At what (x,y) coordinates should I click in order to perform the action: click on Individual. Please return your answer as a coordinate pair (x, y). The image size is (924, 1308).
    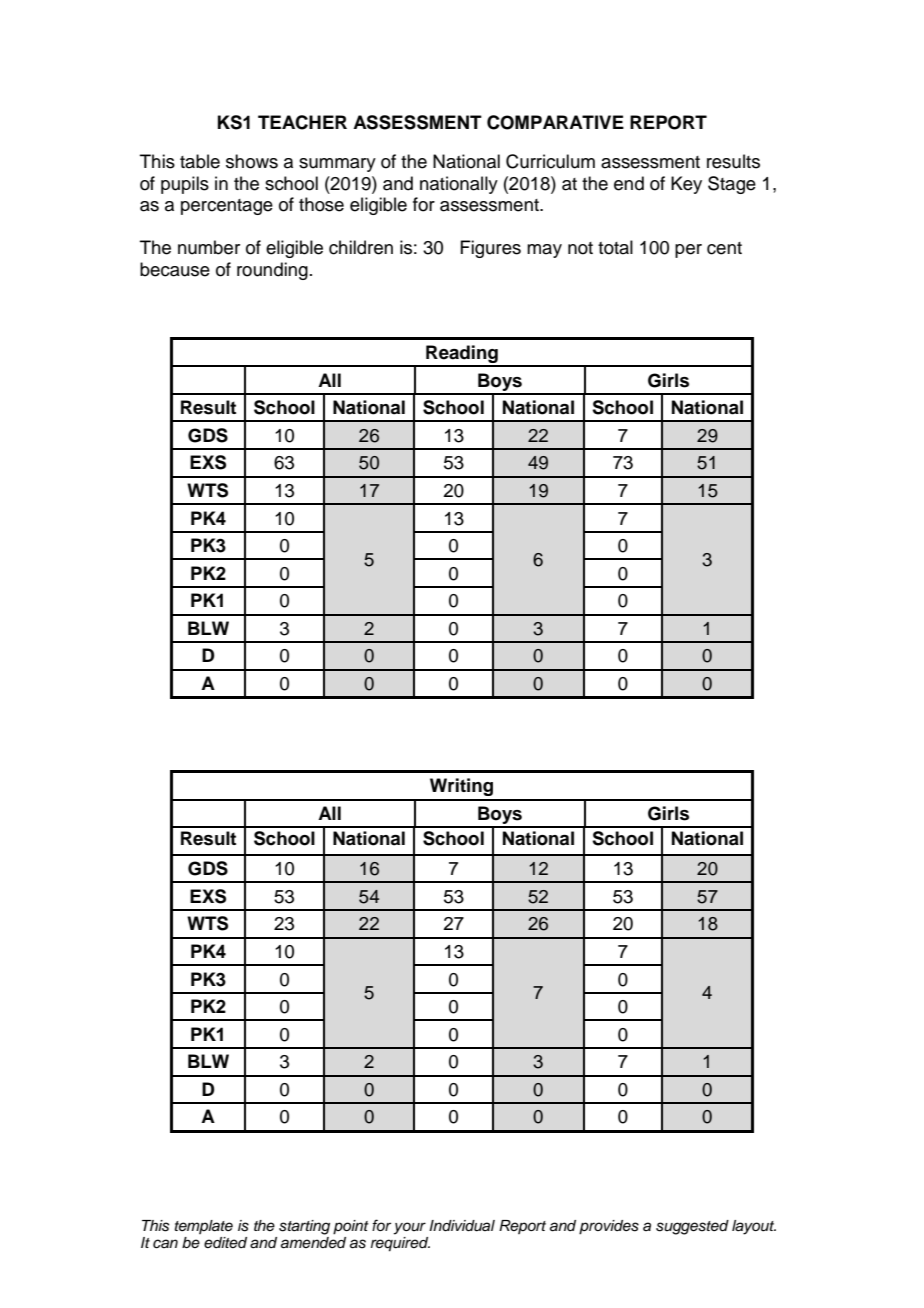
    Looking at the image, I should click on (462, 1226).
